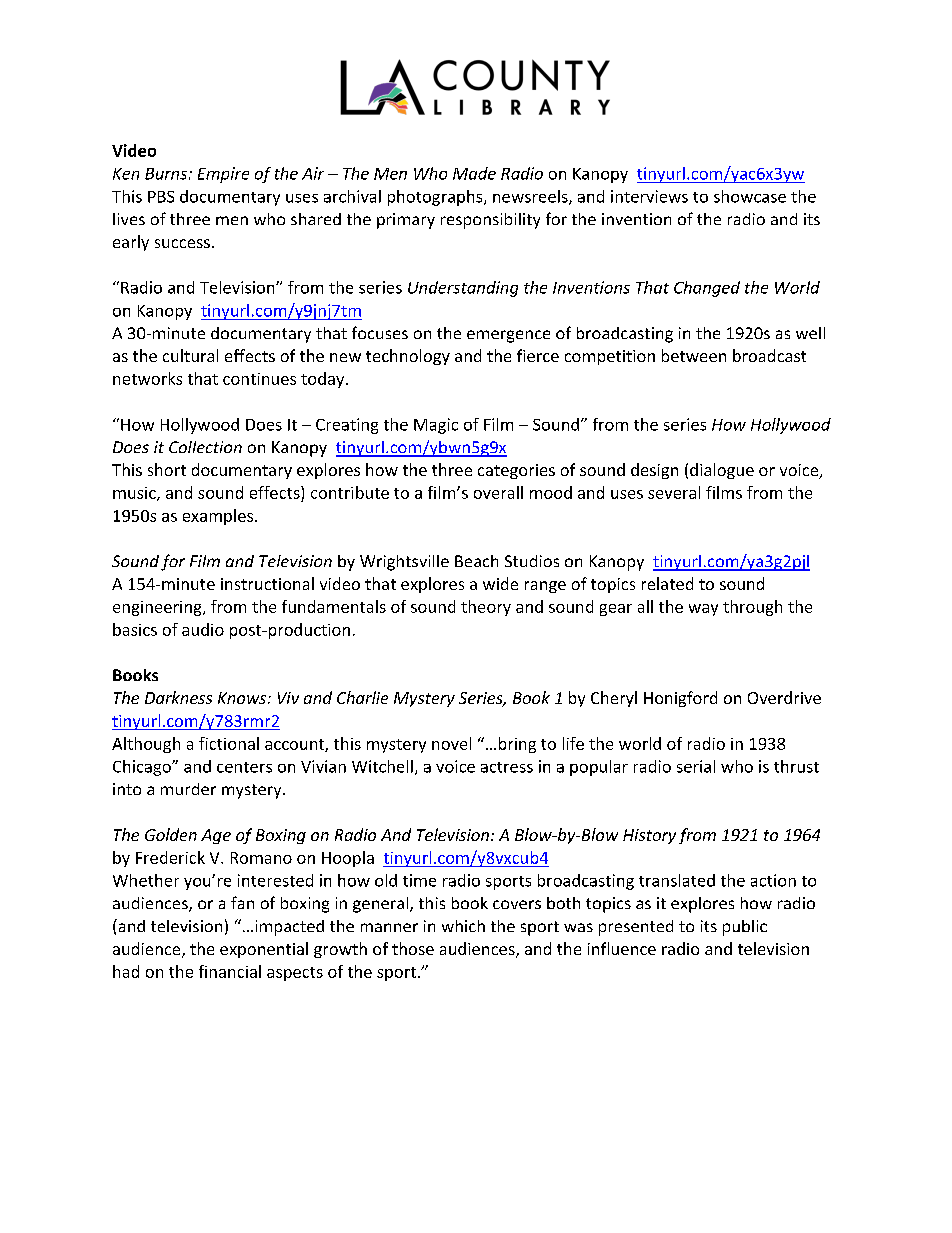 This image has width=952, height=1233. Describe the element at coordinates (436, 198) in the image. I see `photographs` at that location.
